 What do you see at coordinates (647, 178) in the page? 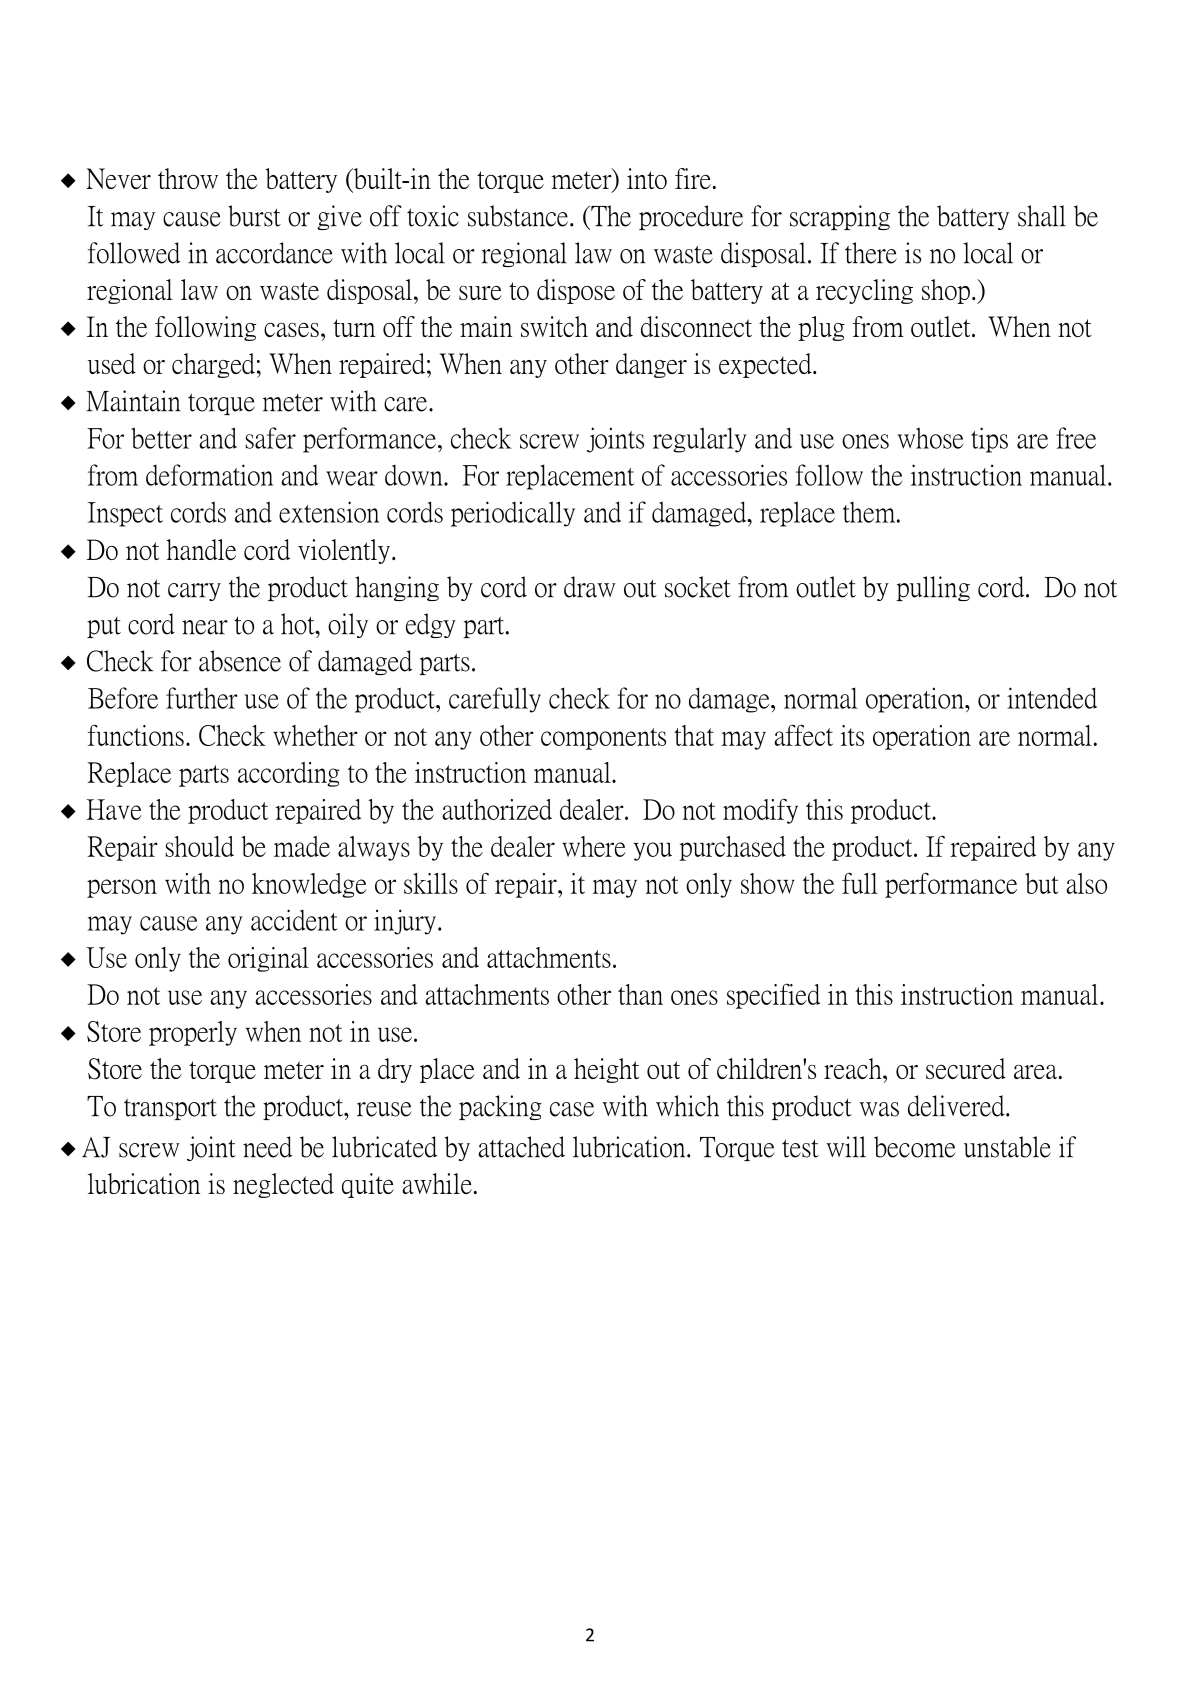
I see `into` at bounding box center [647, 178].
